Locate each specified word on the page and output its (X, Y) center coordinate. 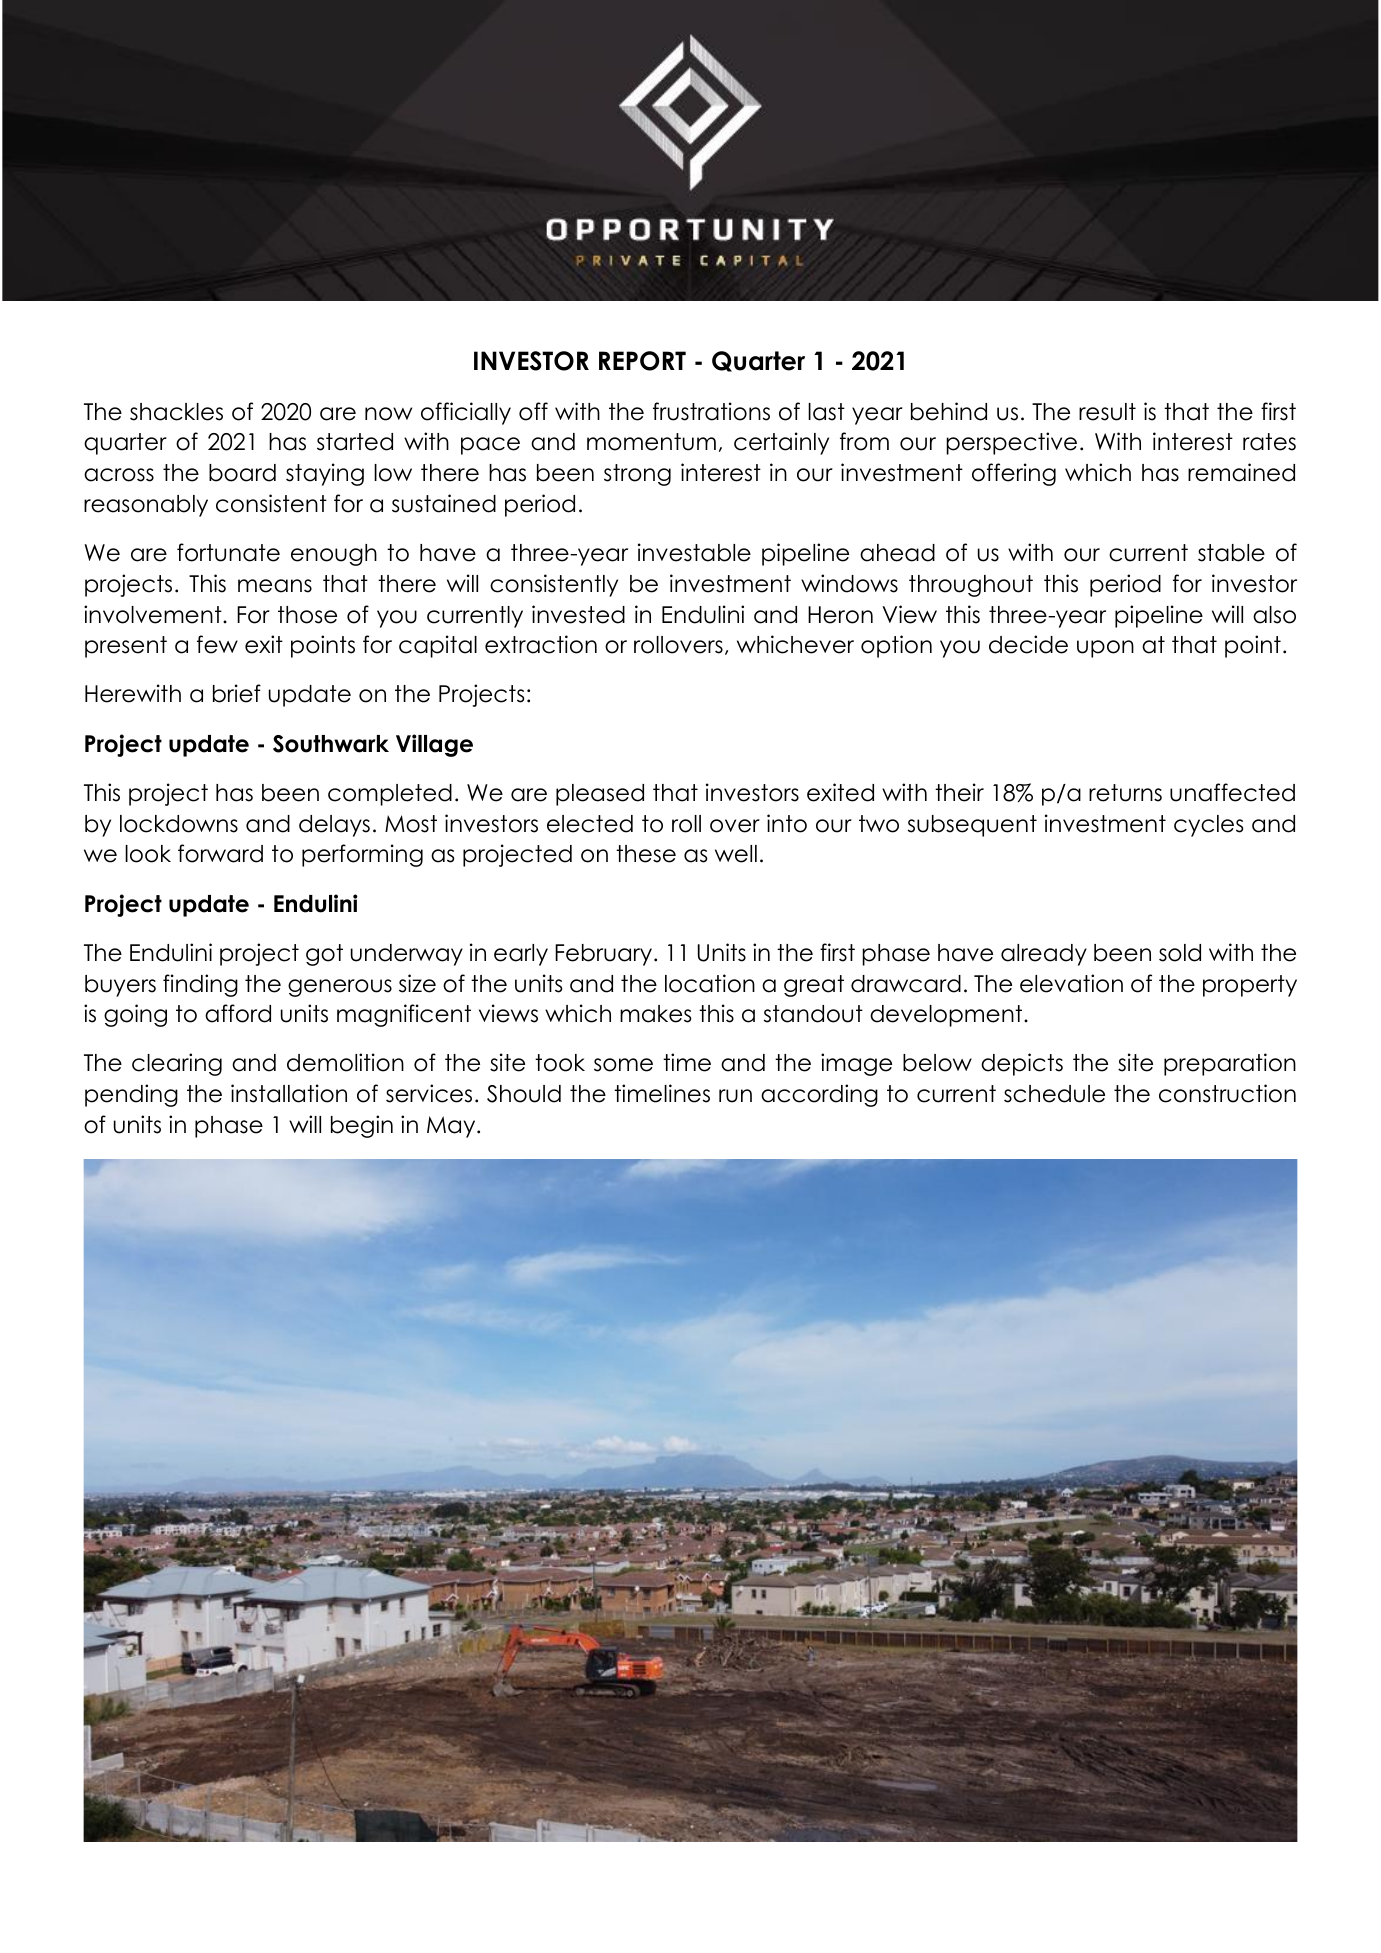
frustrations (711, 411)
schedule (1054, 1094)
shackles (176, 412)
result (1107, 412)
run (735, 1096)
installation (289, 1093)
